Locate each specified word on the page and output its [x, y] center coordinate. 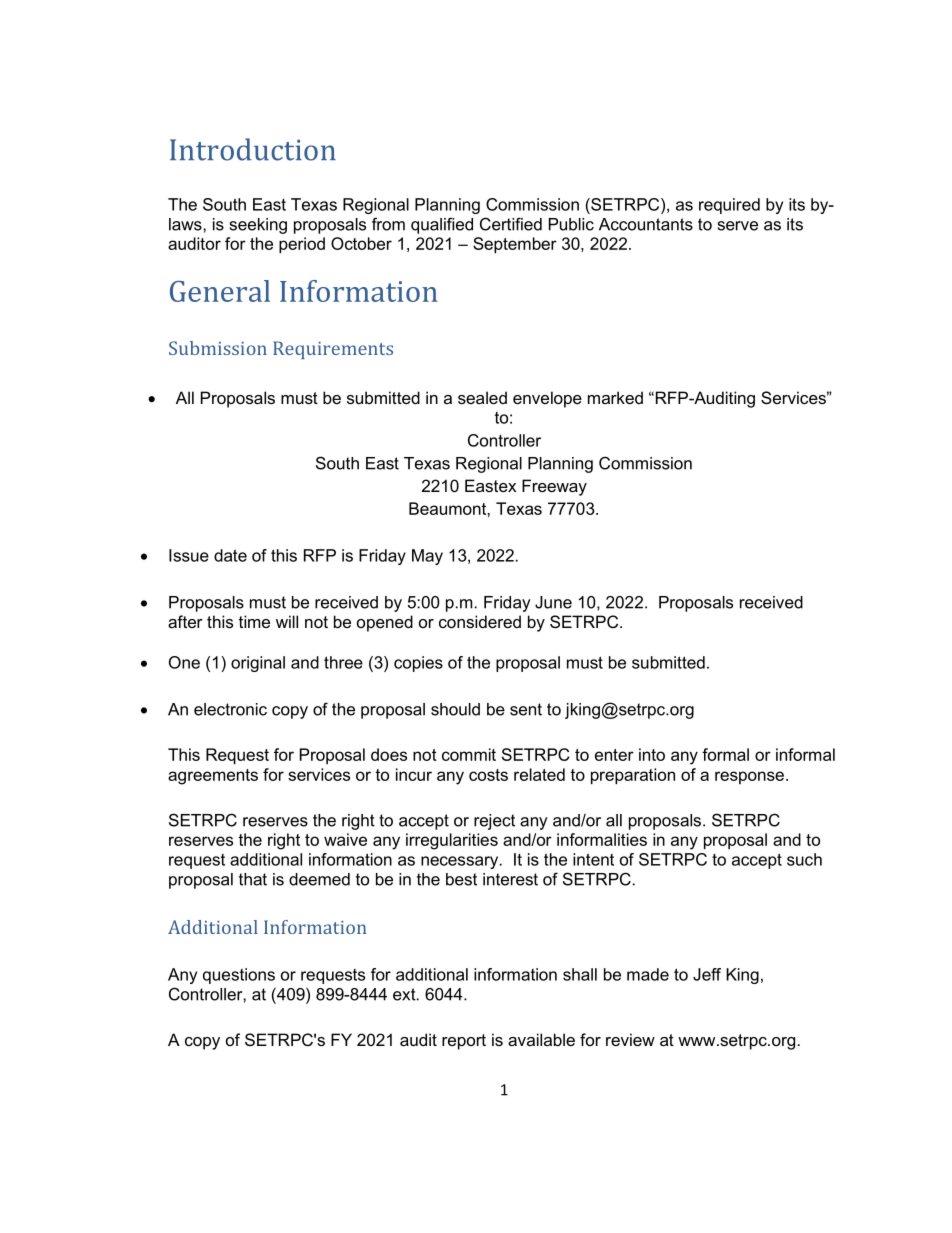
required [729, 206]
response [749, 777]
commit [469, 754]
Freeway [554, 487]
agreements [213, 777]
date [230, 555]
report [464, 1042]
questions [239, 976]
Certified [511, 224]
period [302, 245]
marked [615, 397]
